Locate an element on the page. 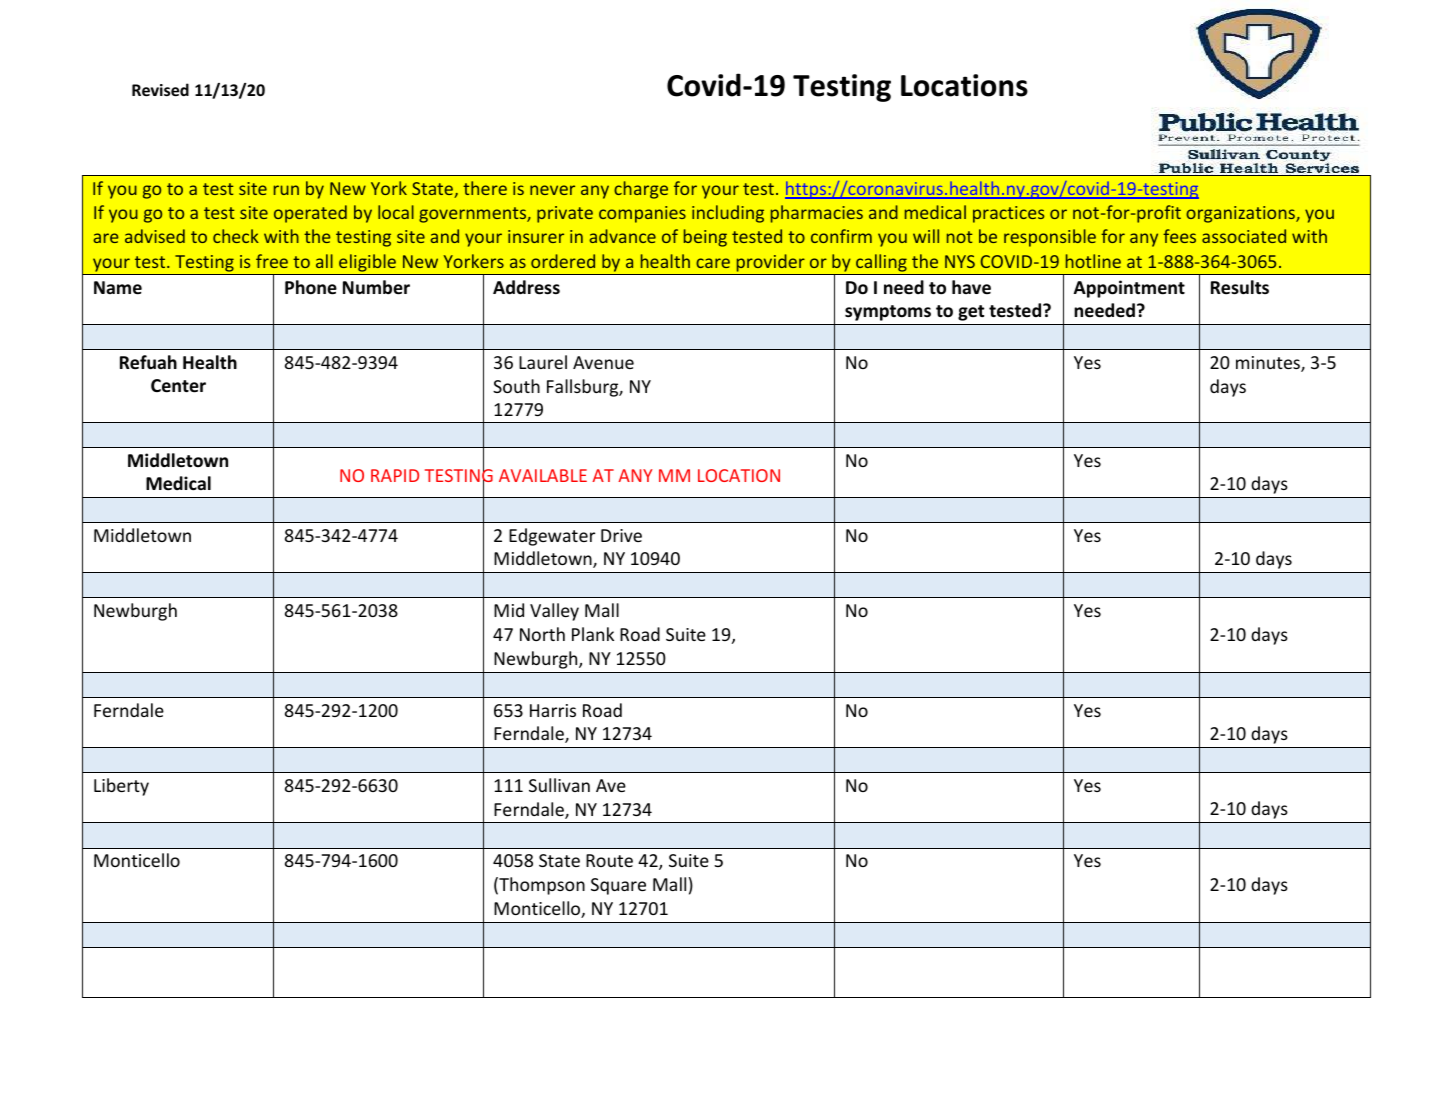 The image size is (1444, 1116). AVAILABLE is located at coordinates (543, 475).
